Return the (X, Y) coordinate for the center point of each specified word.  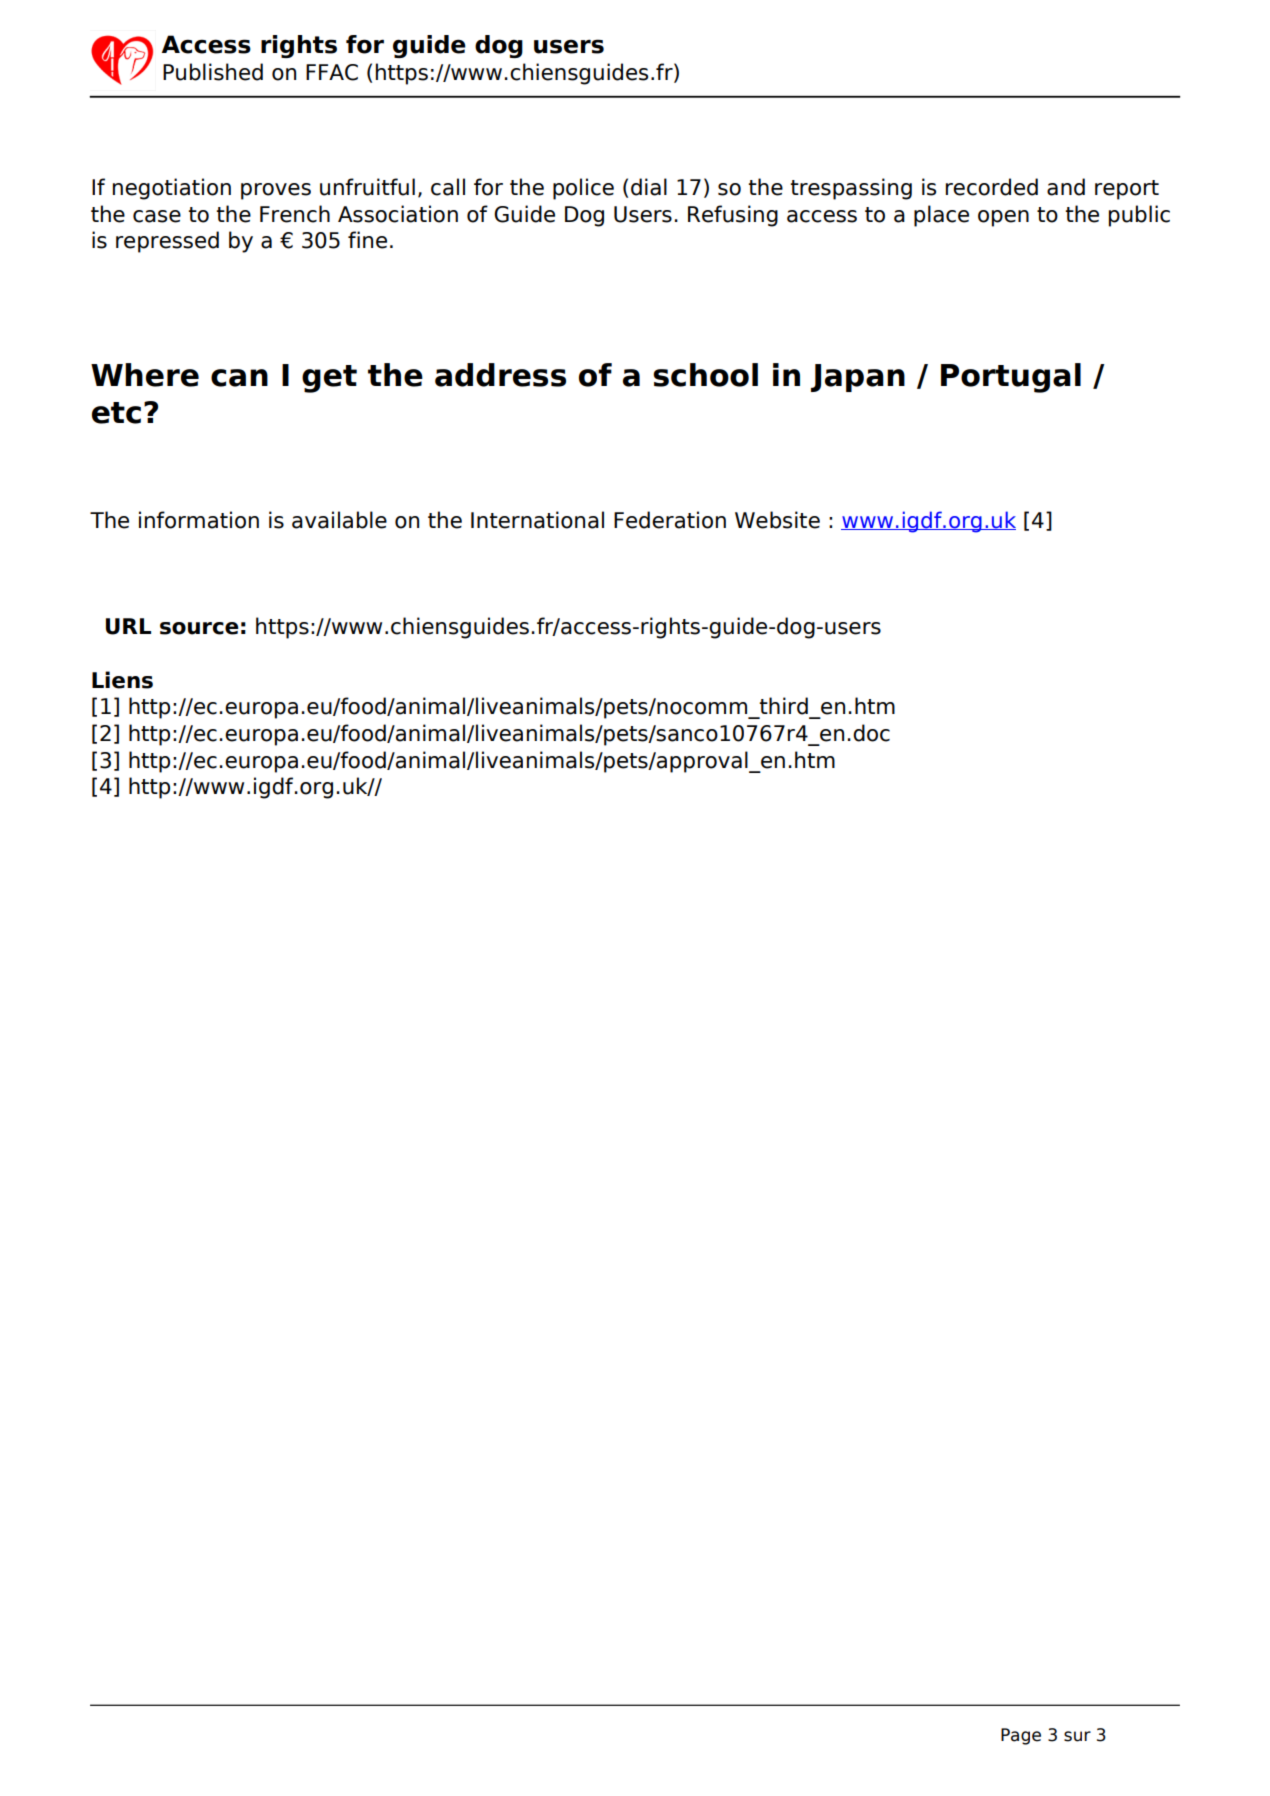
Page (1021, 1736)
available (339, 520)
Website (777, 520)
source (199, 628)
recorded (992, 187)
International (537, 520)
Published (213, 72)
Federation (670, 520)
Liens (122, 680)
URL (128, 626)
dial (649, 187)
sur (1077, 1736)
